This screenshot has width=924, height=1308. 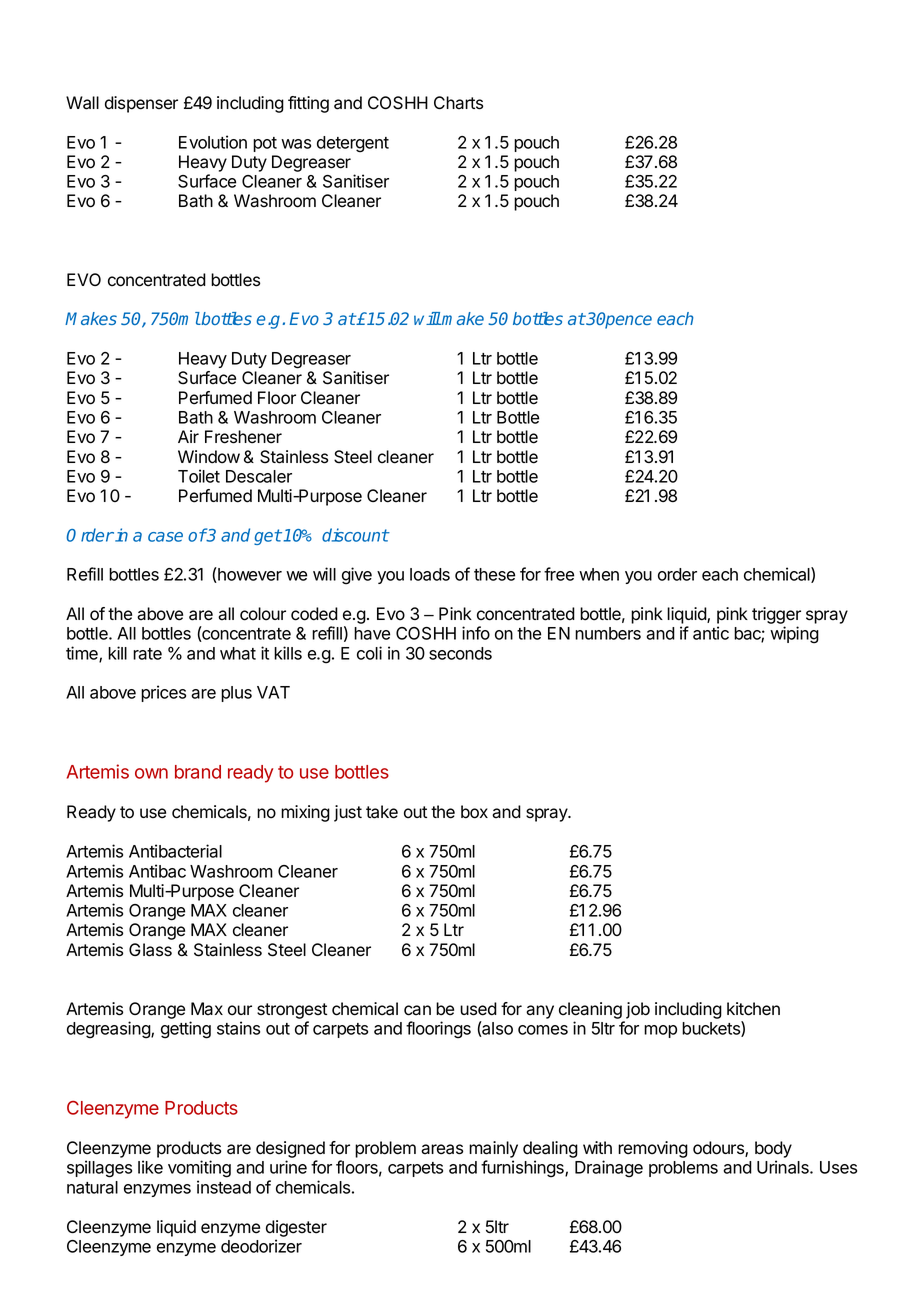 What do you see at coordinates (224, 1187) in the screenshot?
I see `instead` at bounding box center [224, 1187].
